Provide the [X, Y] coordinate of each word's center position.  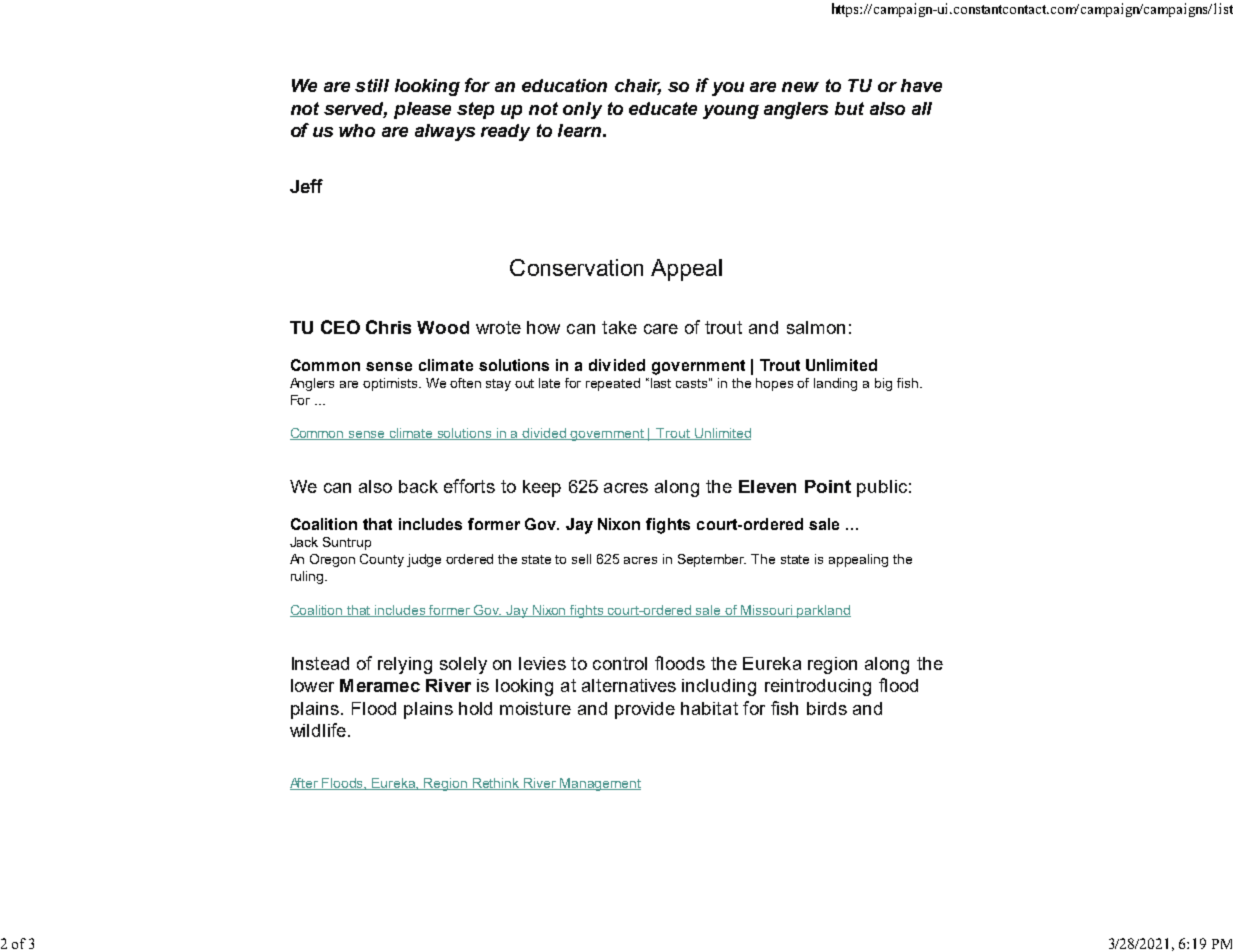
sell [581, 559]
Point [828, 486]
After [305, 784]
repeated [613, 384]
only [582, 110]
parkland [823, 611]
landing [835, 384]
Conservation [576, 267]
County [382, 560]
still [372, 85]
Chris [388, 327]
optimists [392, 384]
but [849, 108]
